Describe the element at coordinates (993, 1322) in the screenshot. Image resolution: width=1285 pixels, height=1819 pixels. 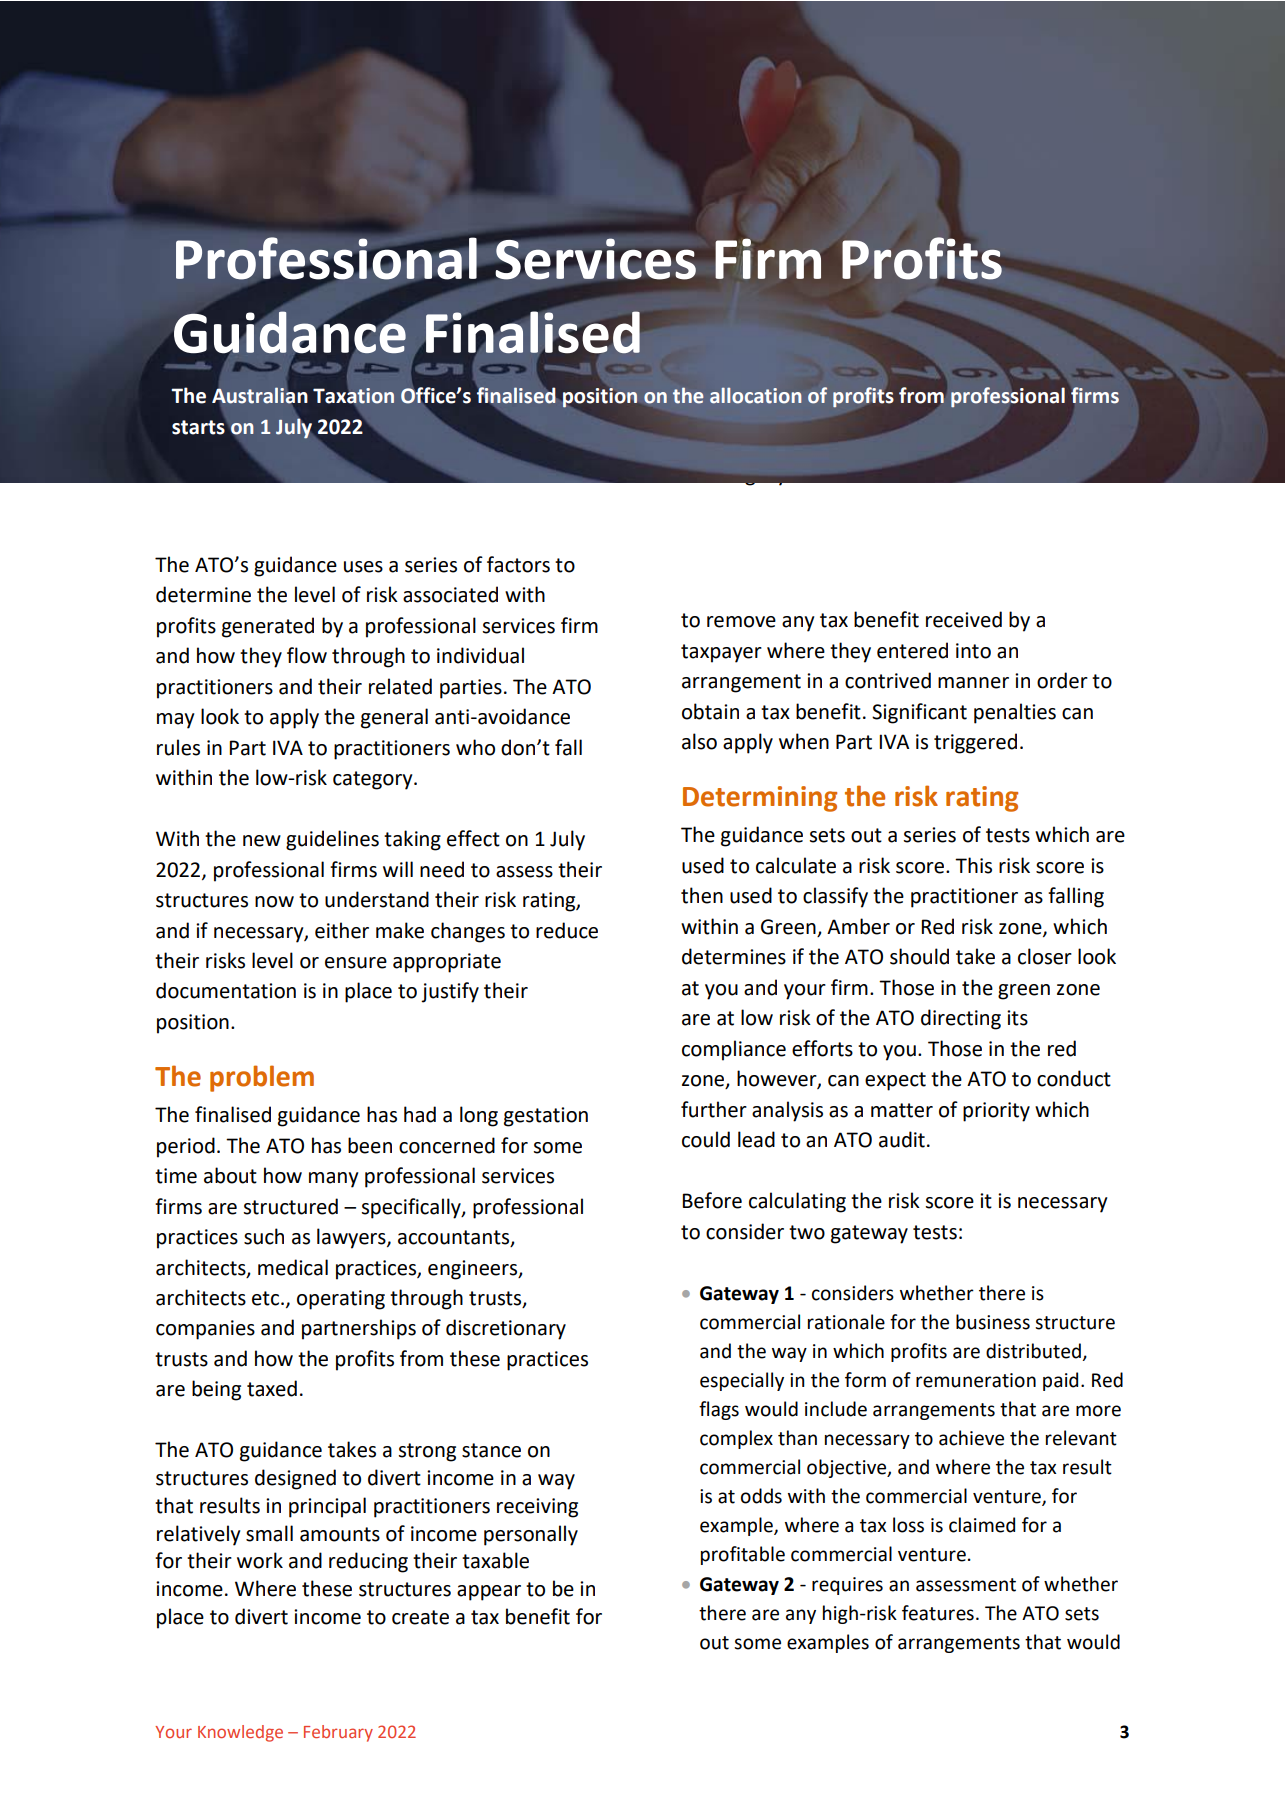
I see `business` at that location.
